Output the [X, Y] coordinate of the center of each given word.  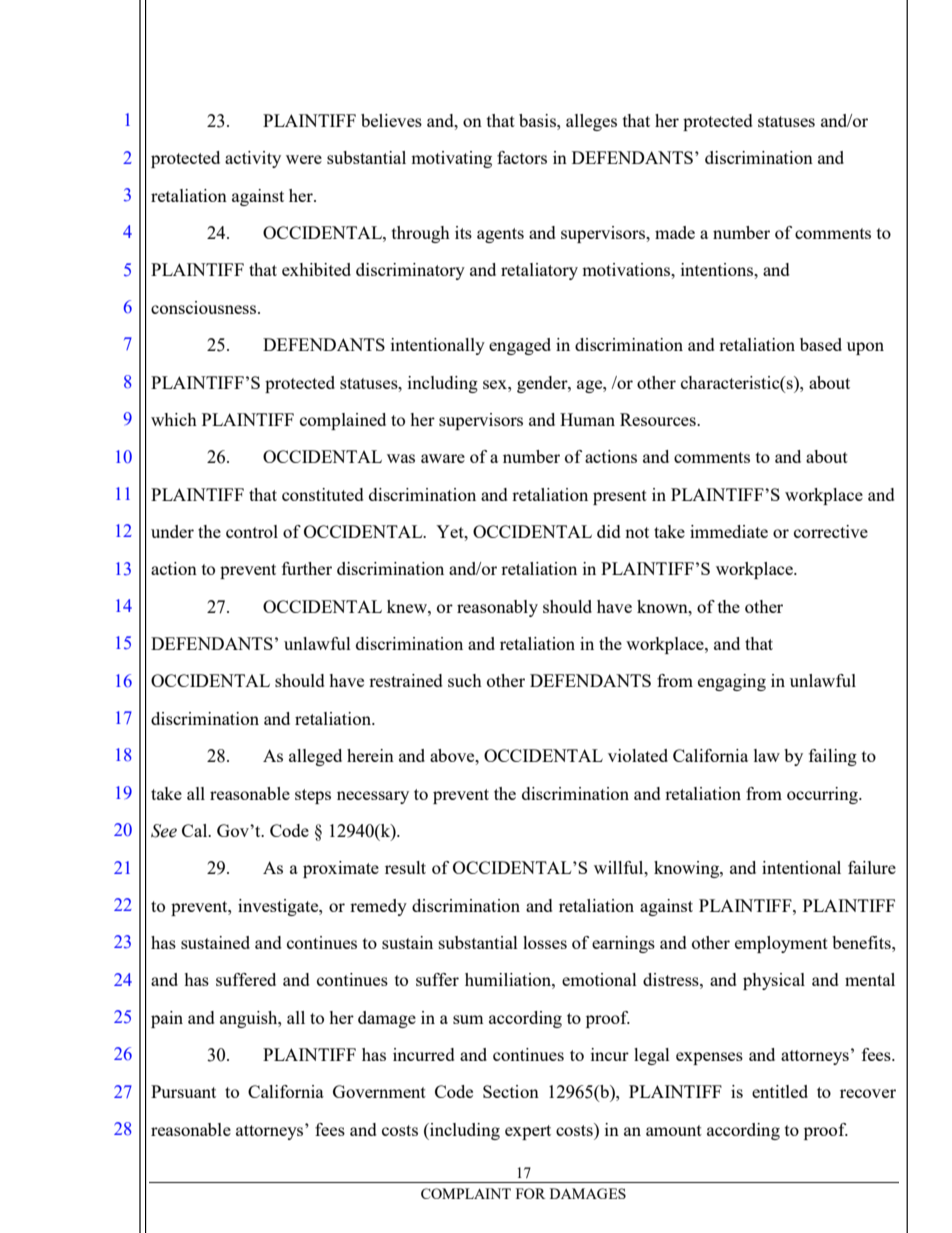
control [252, 531]
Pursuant [183, 1091]
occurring [823, 795]
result [405, 867]
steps [313, 796]
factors [522, 157]
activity [253, 159]
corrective [831, 531]
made [675, 232]
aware [443, 458]
